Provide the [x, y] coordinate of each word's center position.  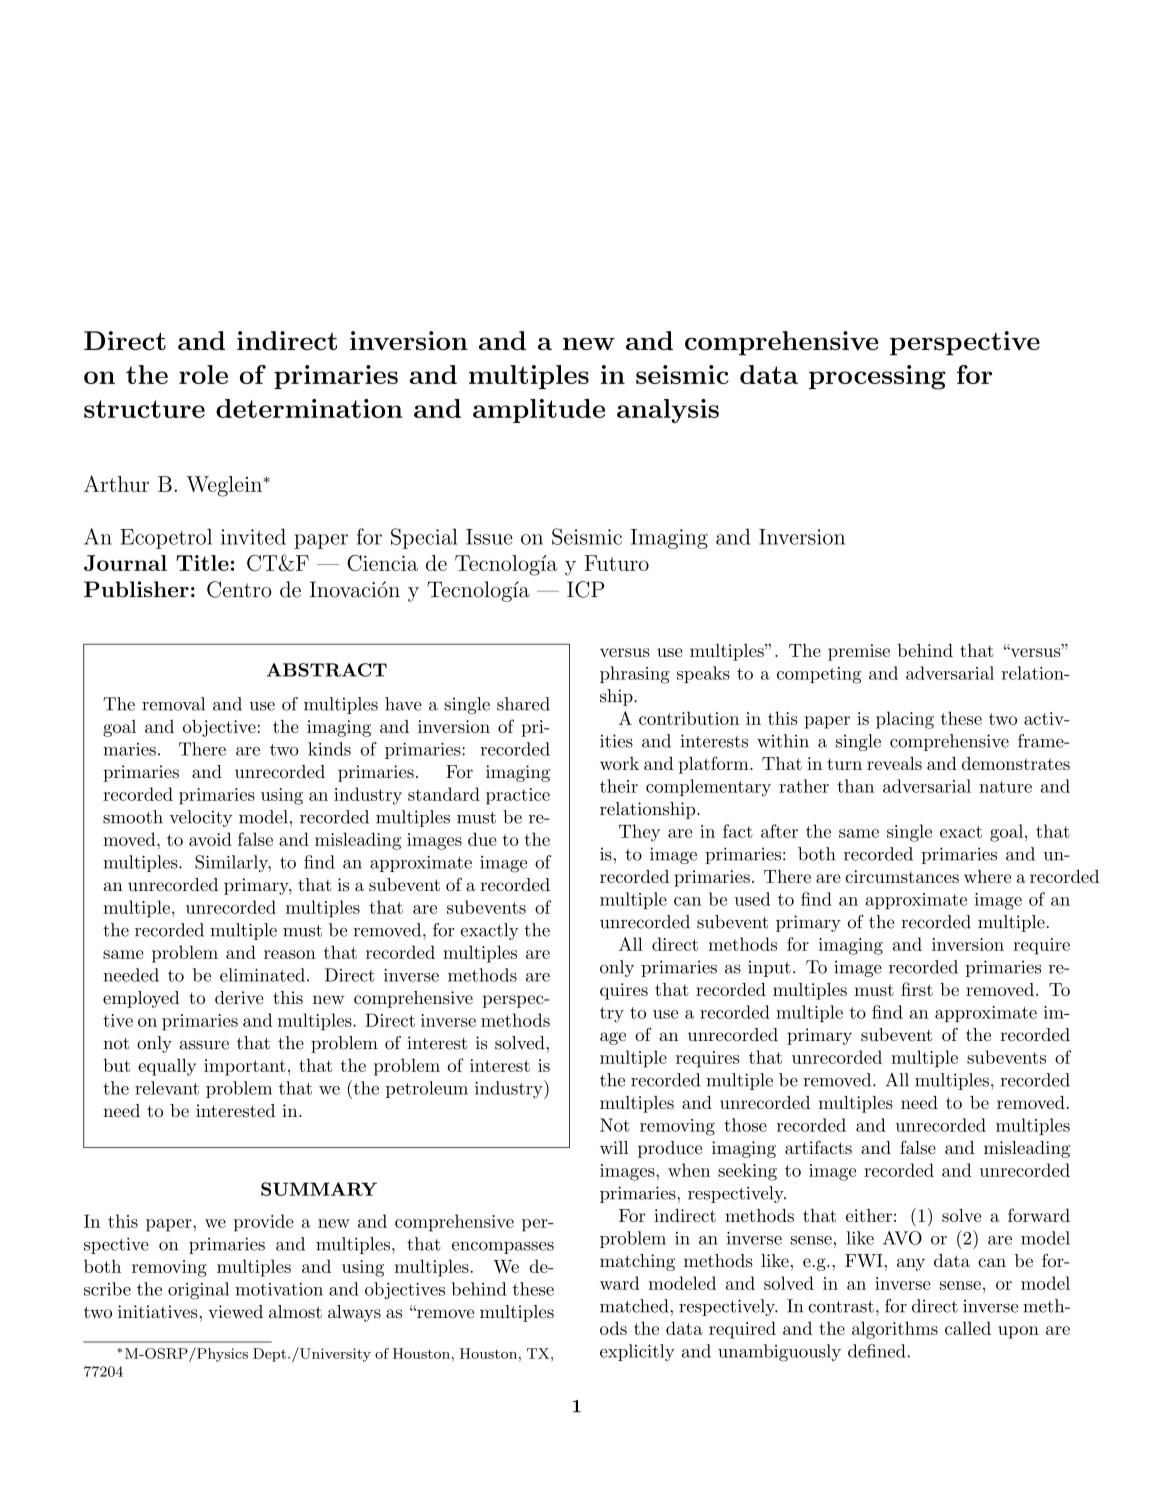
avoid [210, 839]
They [639, 833]
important [245, 1067]
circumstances [902, 876]
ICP [585, 589]
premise [859, 652]
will [614, 1147]
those [745, 1125]
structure [144, 409]
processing [877, 377]
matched [635, 1306]
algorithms [895, 1330]
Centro [239, 589]
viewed [235, 1311]
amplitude [539, 411]
